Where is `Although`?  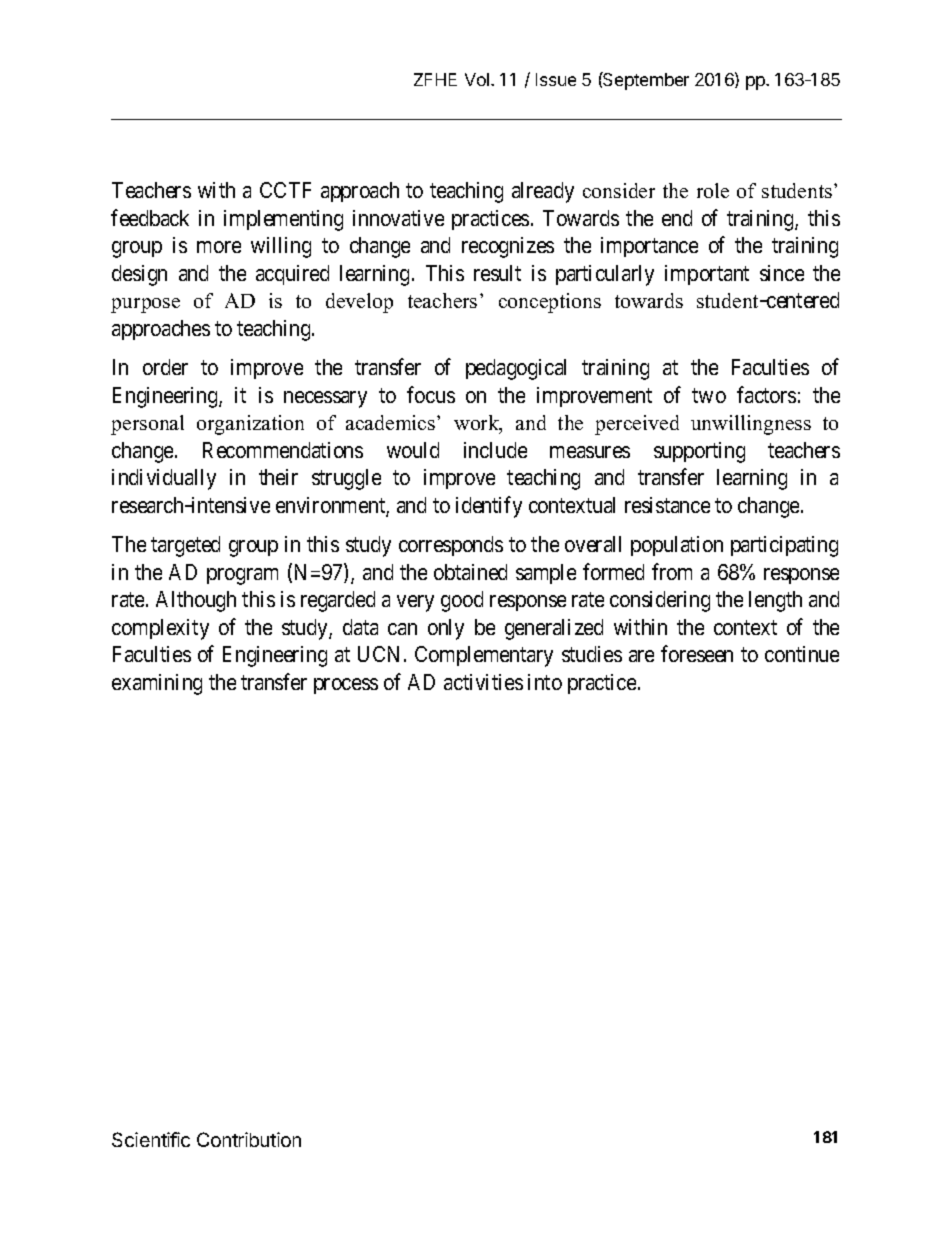 Although is located at coordinates (196, 601).
